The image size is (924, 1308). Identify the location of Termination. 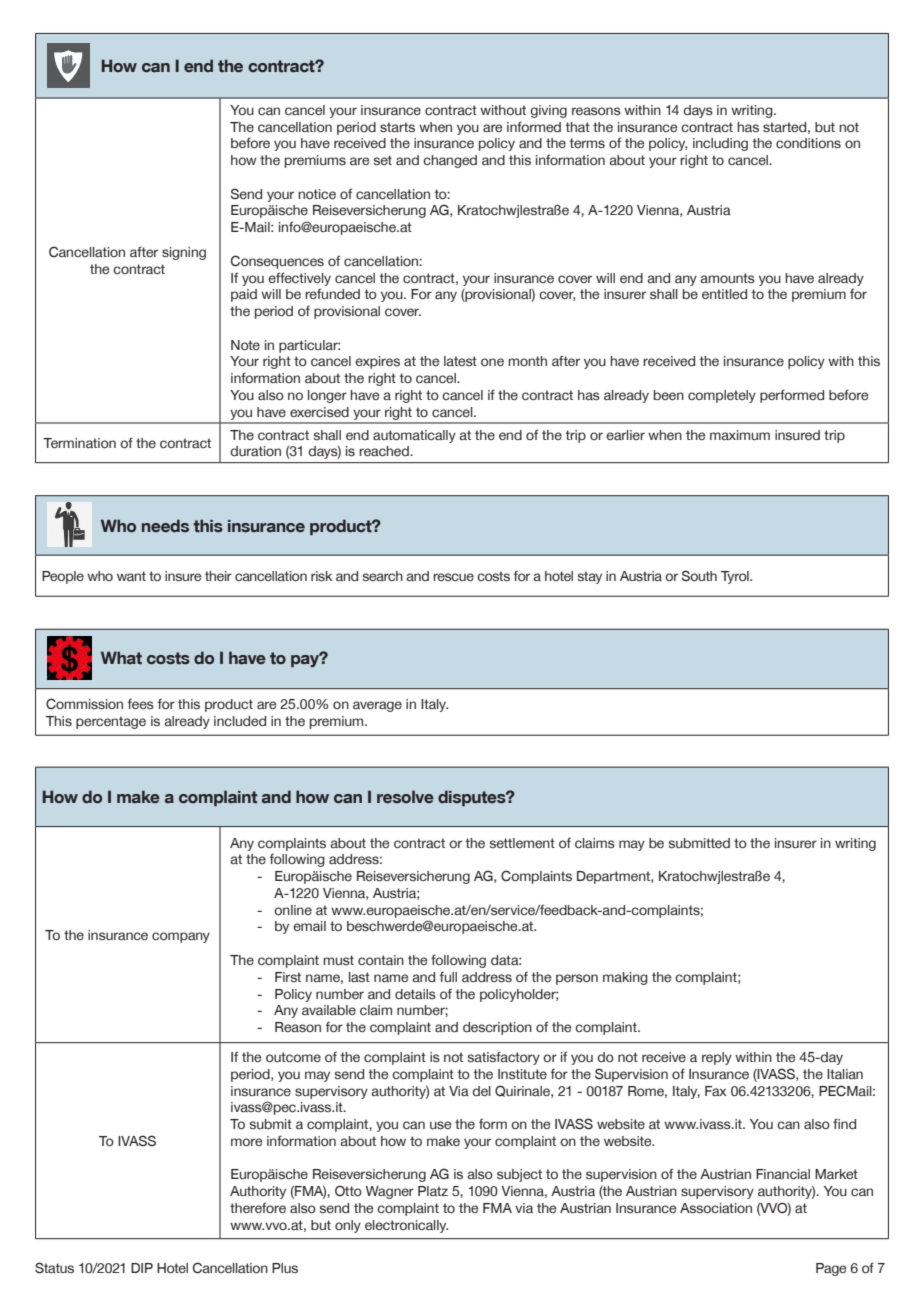
(79, 443).
